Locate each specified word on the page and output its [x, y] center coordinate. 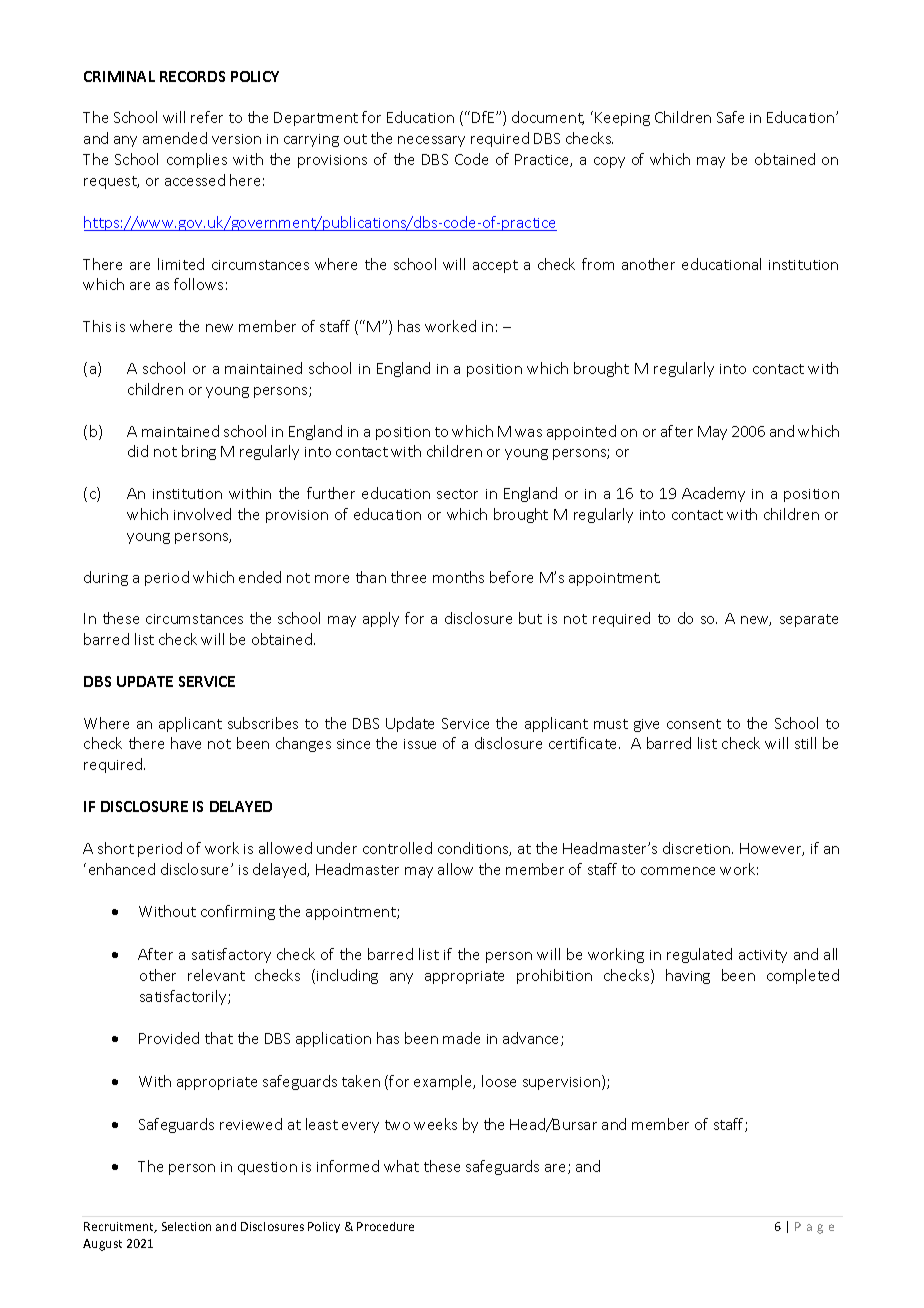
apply [381, 619]
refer [207, 117]
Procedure [385, 1226]
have [186, 743]
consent [694, 724]
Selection [186, 1226]
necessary [431, 141]
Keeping [622, 119]
